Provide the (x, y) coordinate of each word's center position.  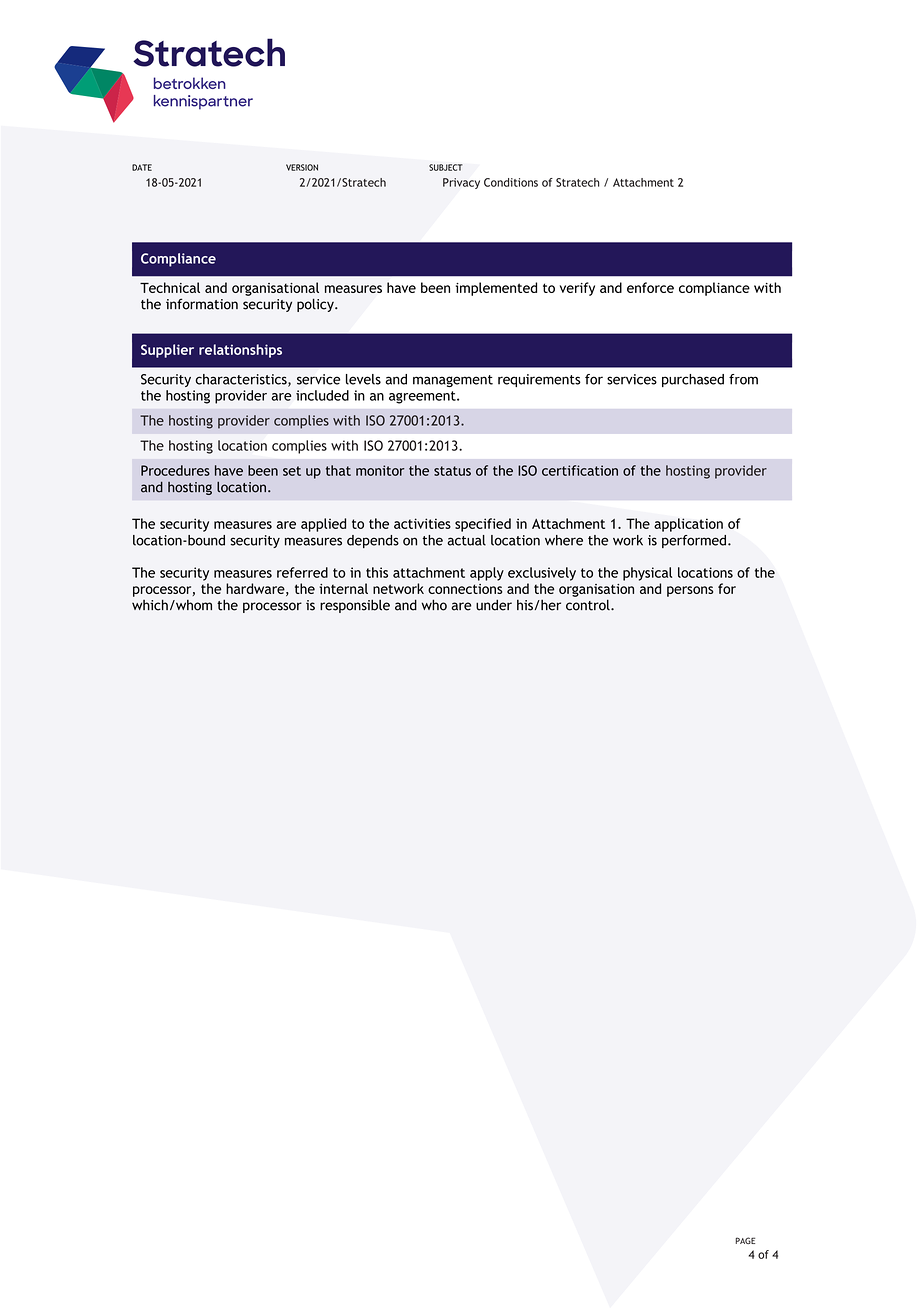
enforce (650, 287)
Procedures (175, 470)
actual (466, 540)
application (688, 525)
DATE (142, 167)
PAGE (745, 1240)
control (589, 605)
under (494, 605)
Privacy (461, 183)
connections (465, 589)
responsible (355, 606)
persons (690, 591)
